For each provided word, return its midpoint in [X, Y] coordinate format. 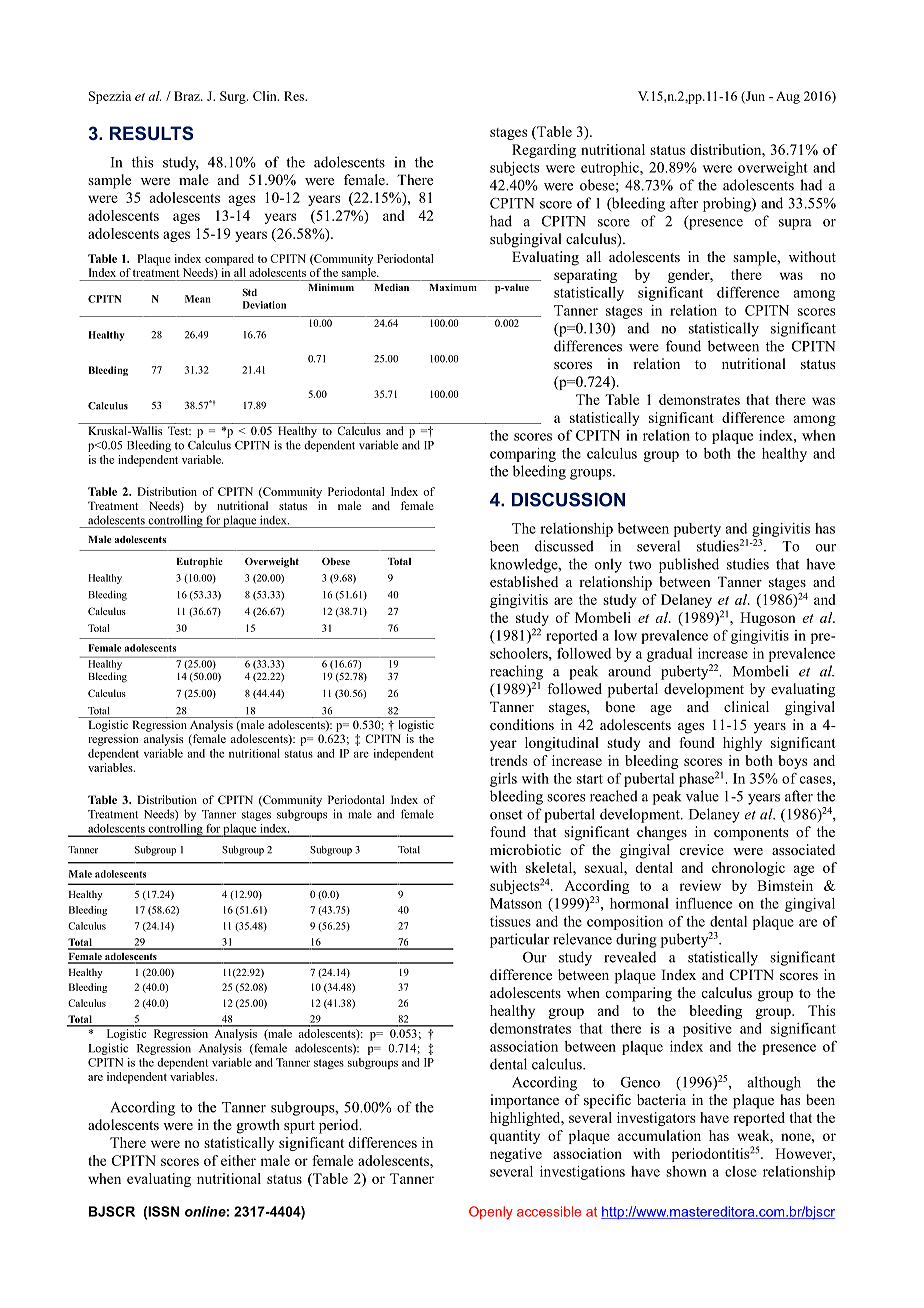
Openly [491, 1213]
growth [258, 1126]
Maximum [453, 287]
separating [585, 276]
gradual [669, 655]
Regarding [544, 151]
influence [704, 903]
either [238, 1160]
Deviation [264, 305]
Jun [754, 97]
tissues [510, 921]
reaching [516, 672]
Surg [234, 97]
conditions [522, 724]
